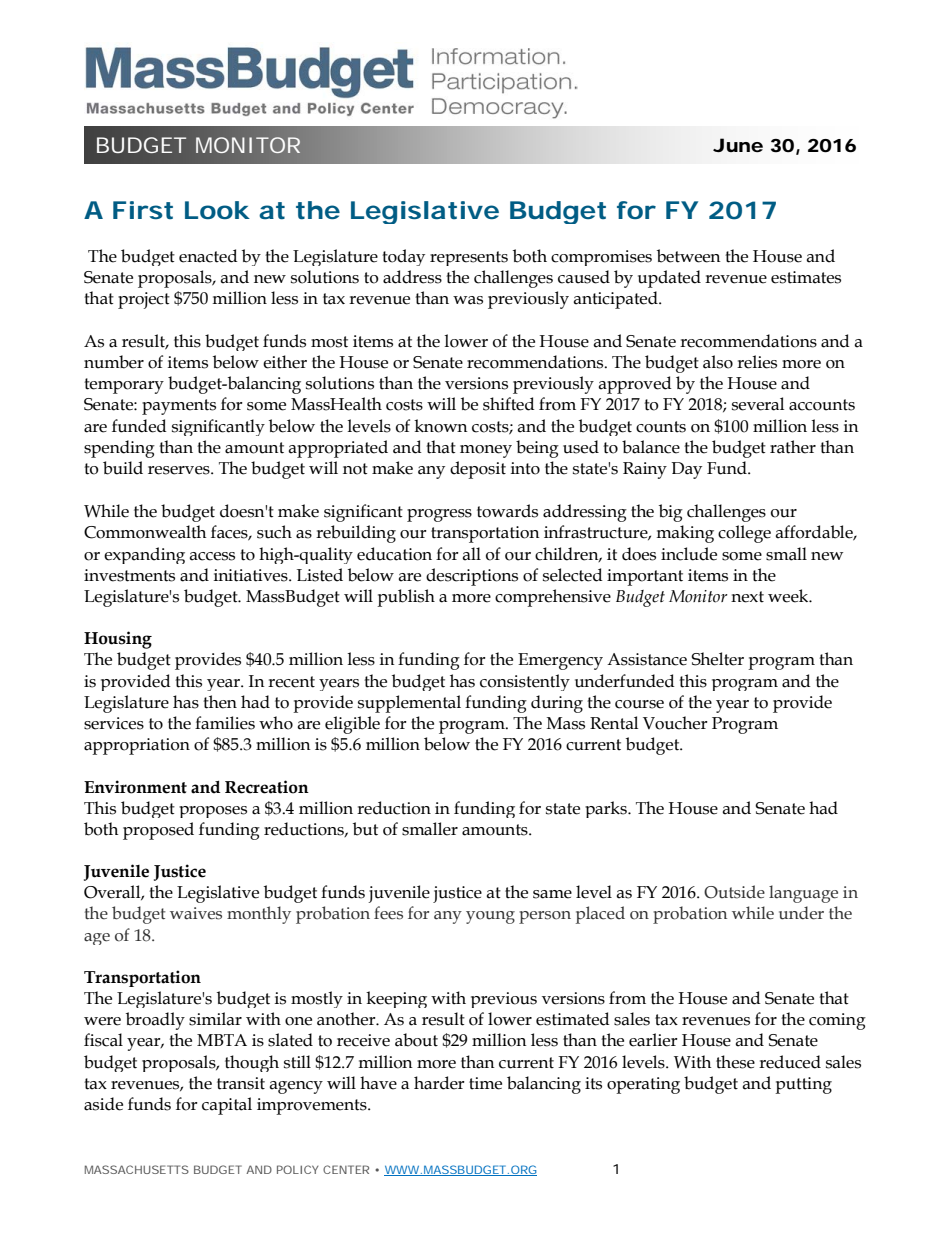 The width and height of the screenshot is (952, 1233). I want to click on then, so click(220, 702).
